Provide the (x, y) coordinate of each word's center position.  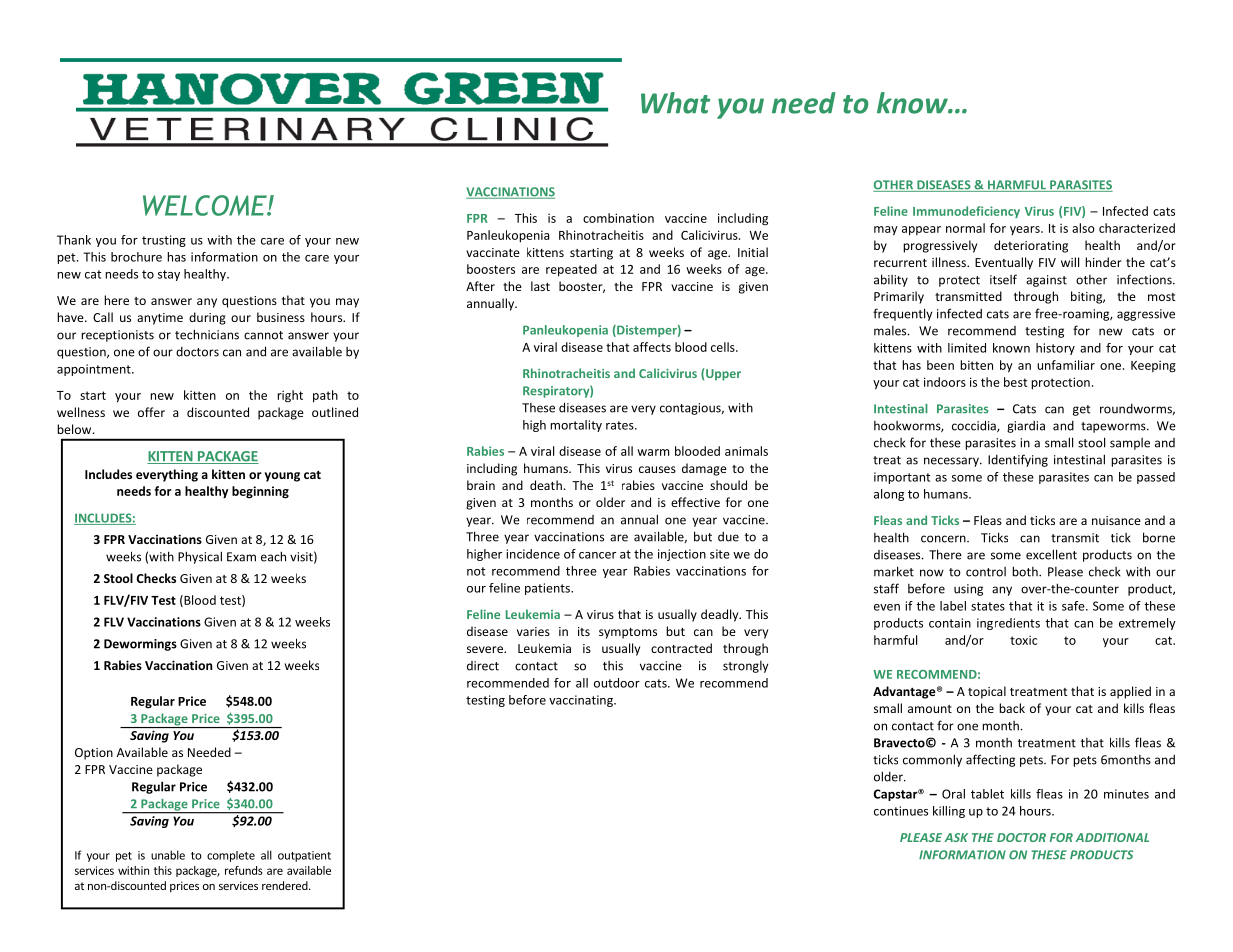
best (1015, 382)
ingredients (1008, 624)
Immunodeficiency (966, 212)
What (675, 103)
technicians (207, 334)
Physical (200, 557)
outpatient (304, 856)
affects (652, 347)
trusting (164, 241)
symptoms (628, 633)
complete (231, 856)
